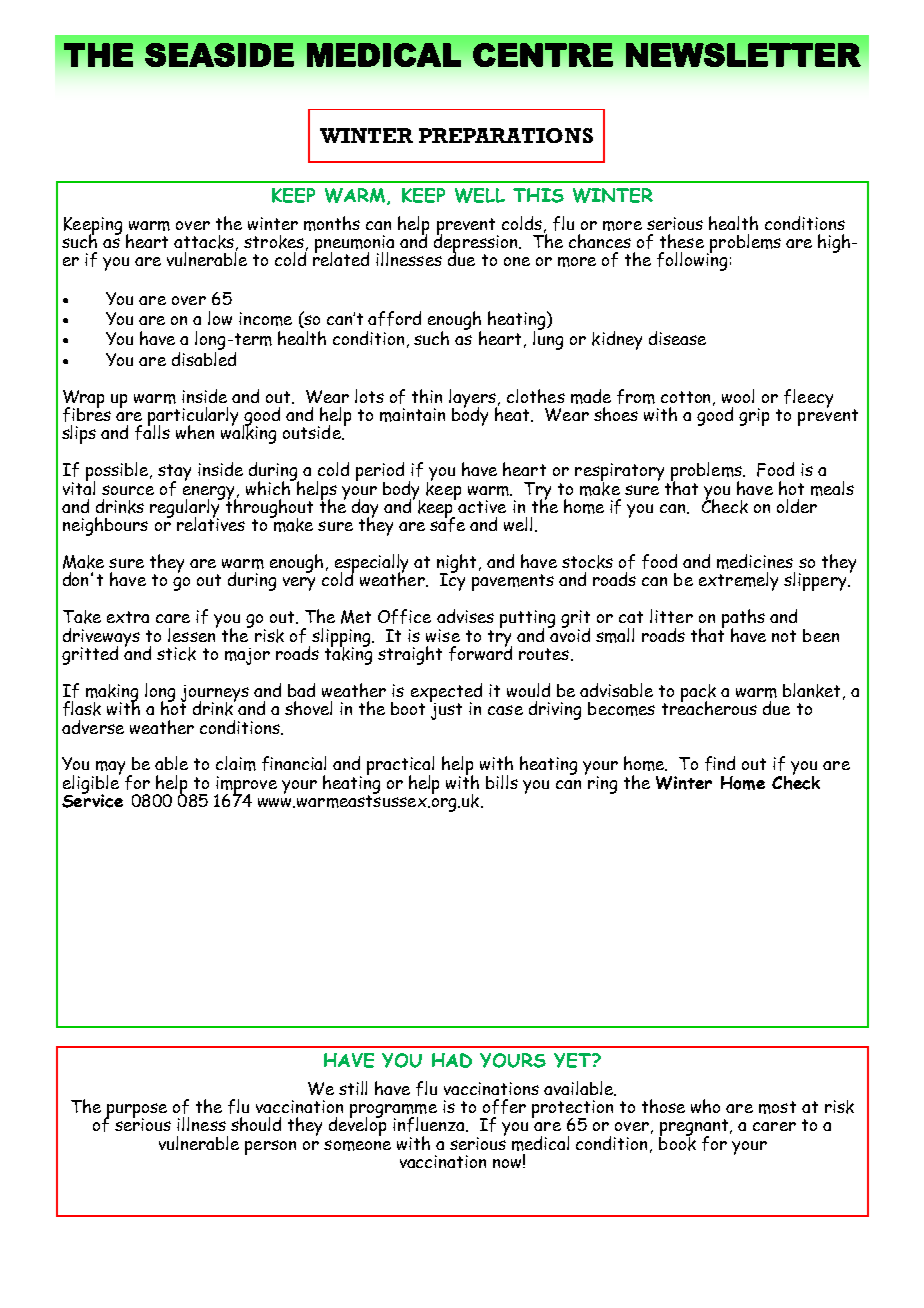 Image resolution: width=924 pixels, height=1308 pixels. Describe the element at coordinates (502, 782) in the document. I see `bills` at that location.
